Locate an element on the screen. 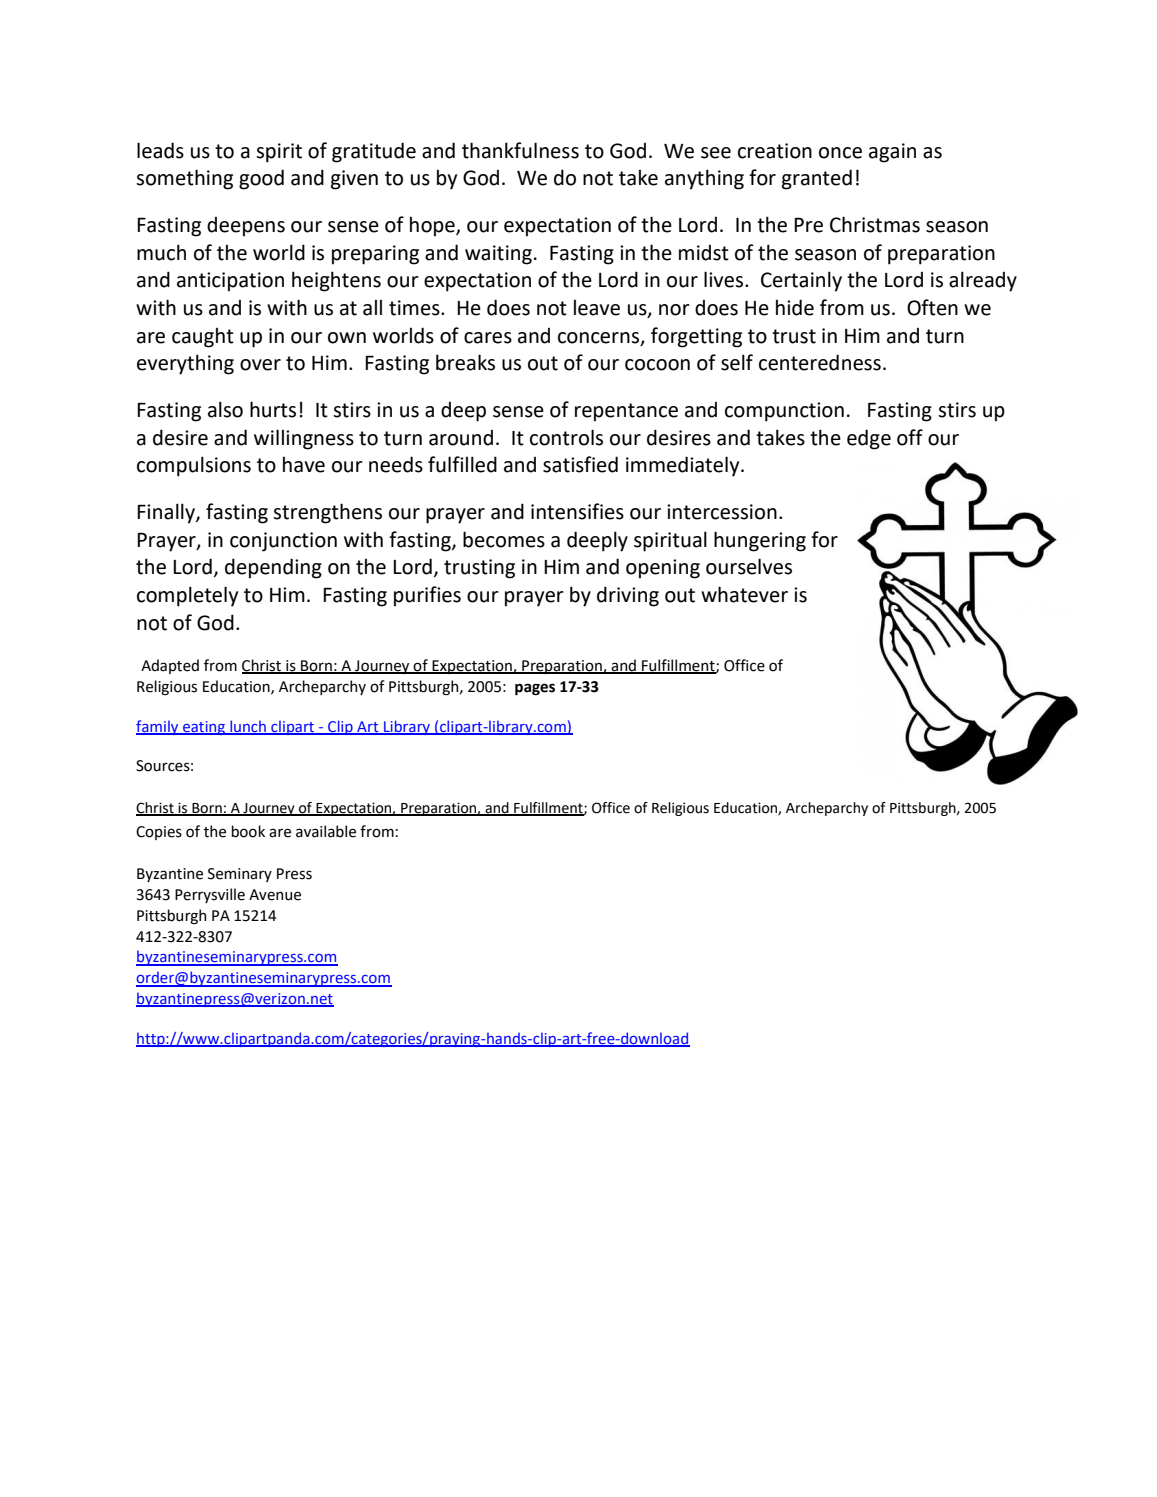  cares is located at coordinates (488, 338).
